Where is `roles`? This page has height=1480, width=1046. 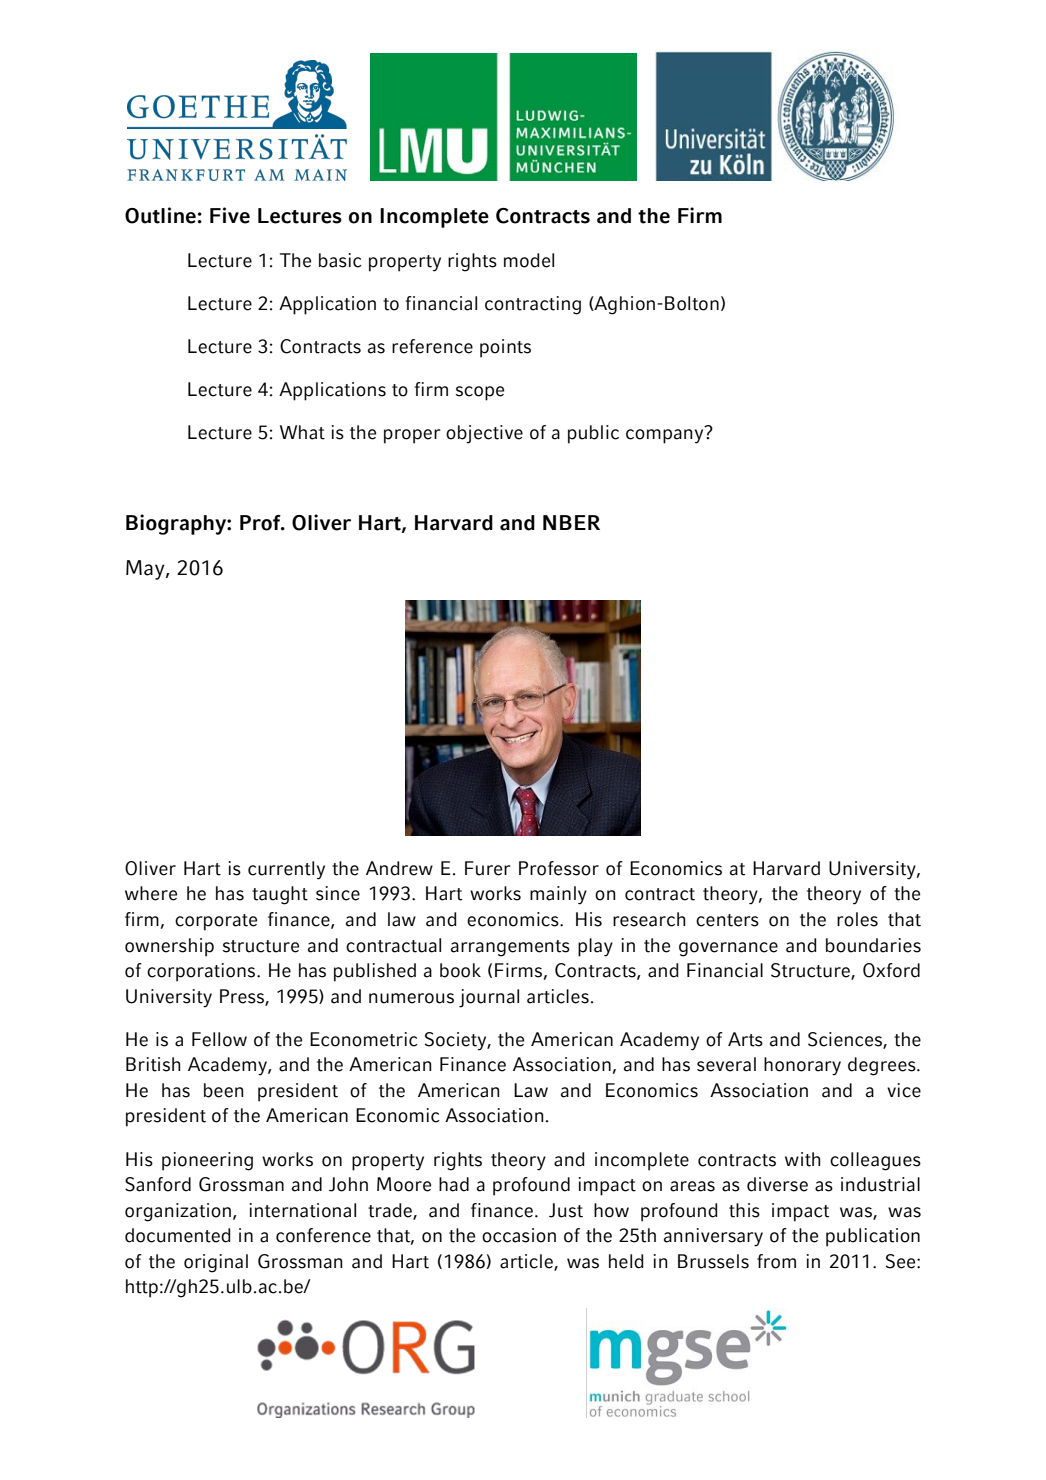
roles is located at coordinates (857, 919).
